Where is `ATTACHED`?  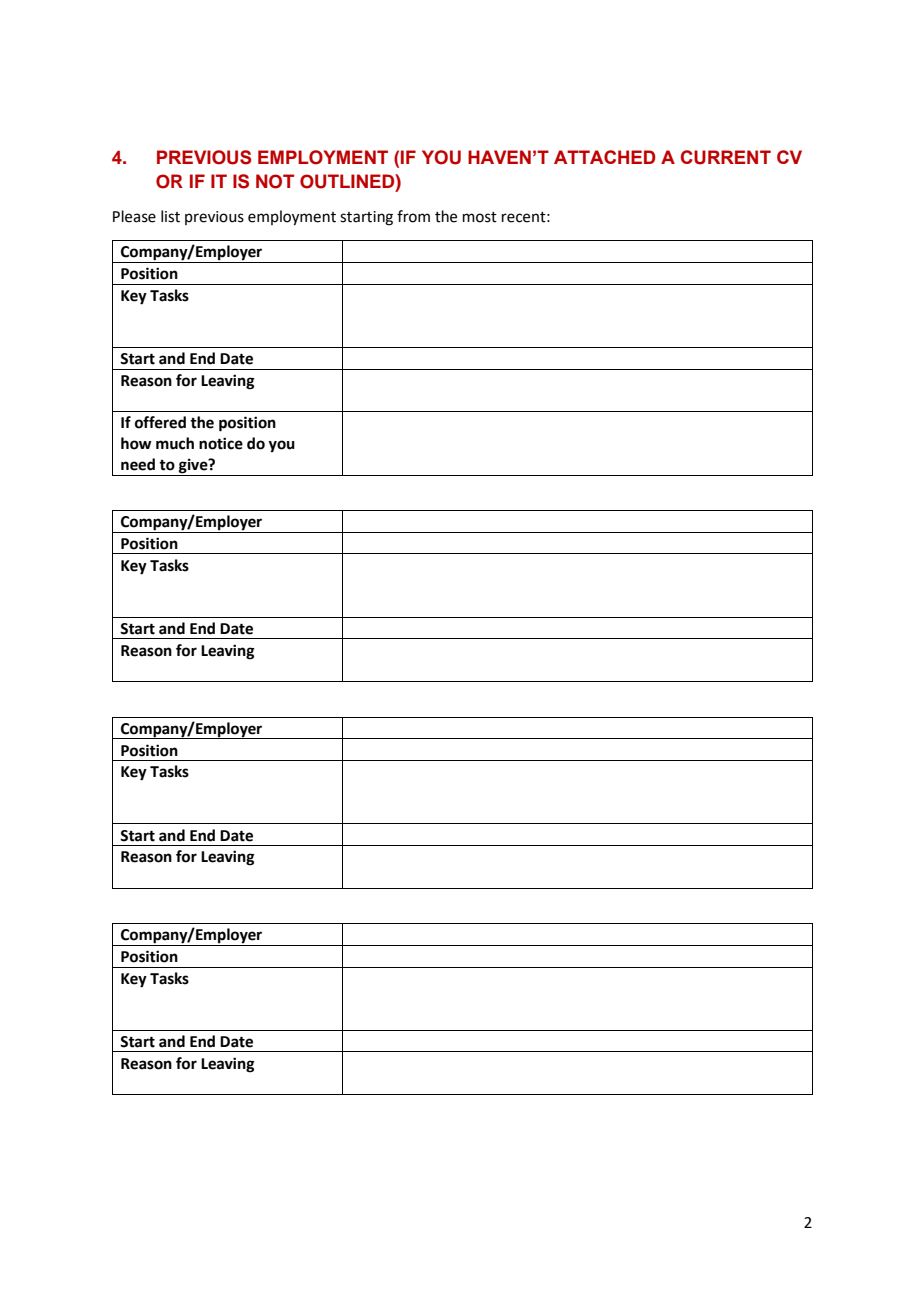
ATTACHED is located at coordinates (605, 157).
